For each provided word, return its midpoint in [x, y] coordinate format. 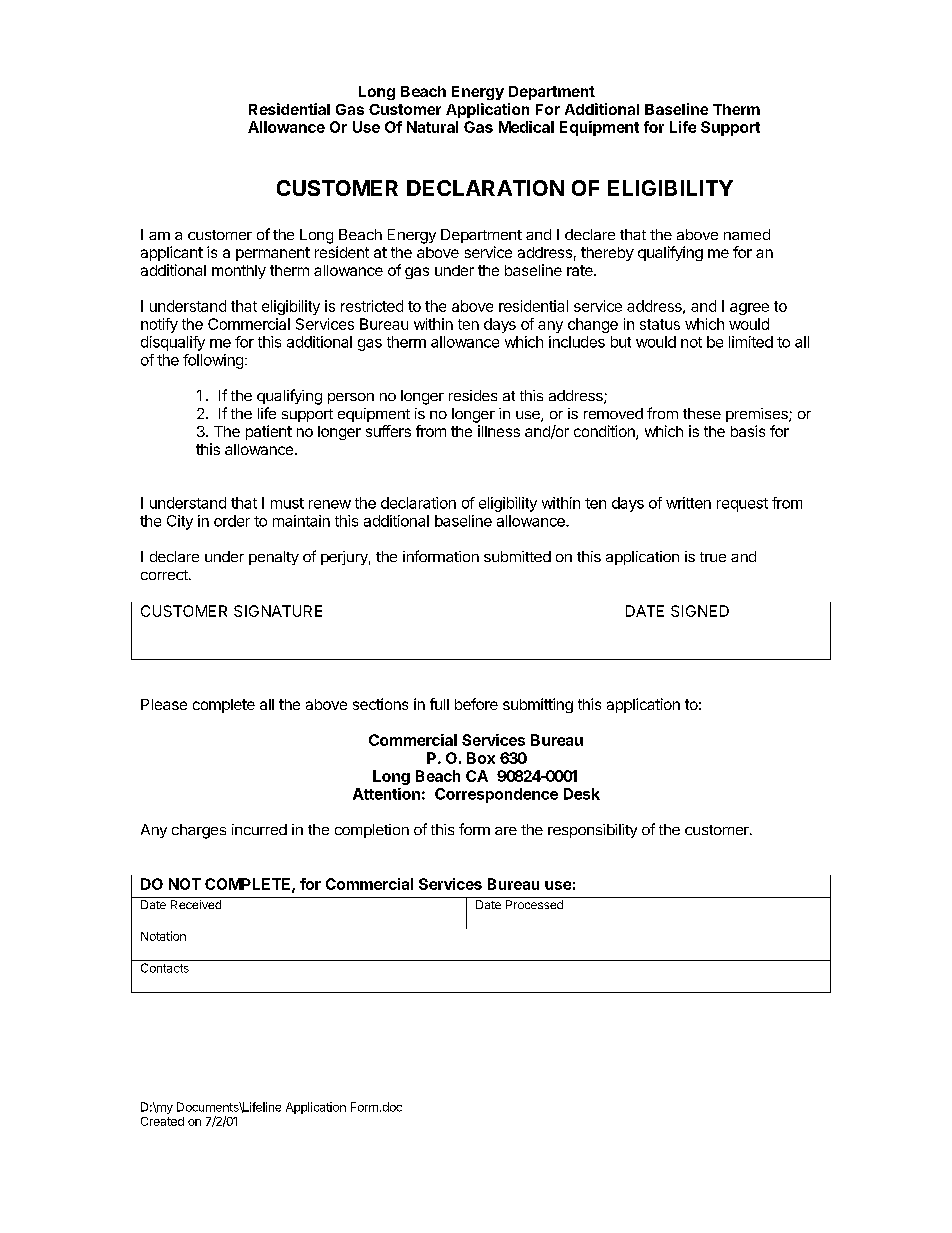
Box [481, 758]
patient [269, 432]
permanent [273, 254]
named [747, 234]
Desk [582, 794]
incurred [259, 829]
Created [162, 1121]
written [688, 503]
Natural [432, 127]
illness [499, 431]
